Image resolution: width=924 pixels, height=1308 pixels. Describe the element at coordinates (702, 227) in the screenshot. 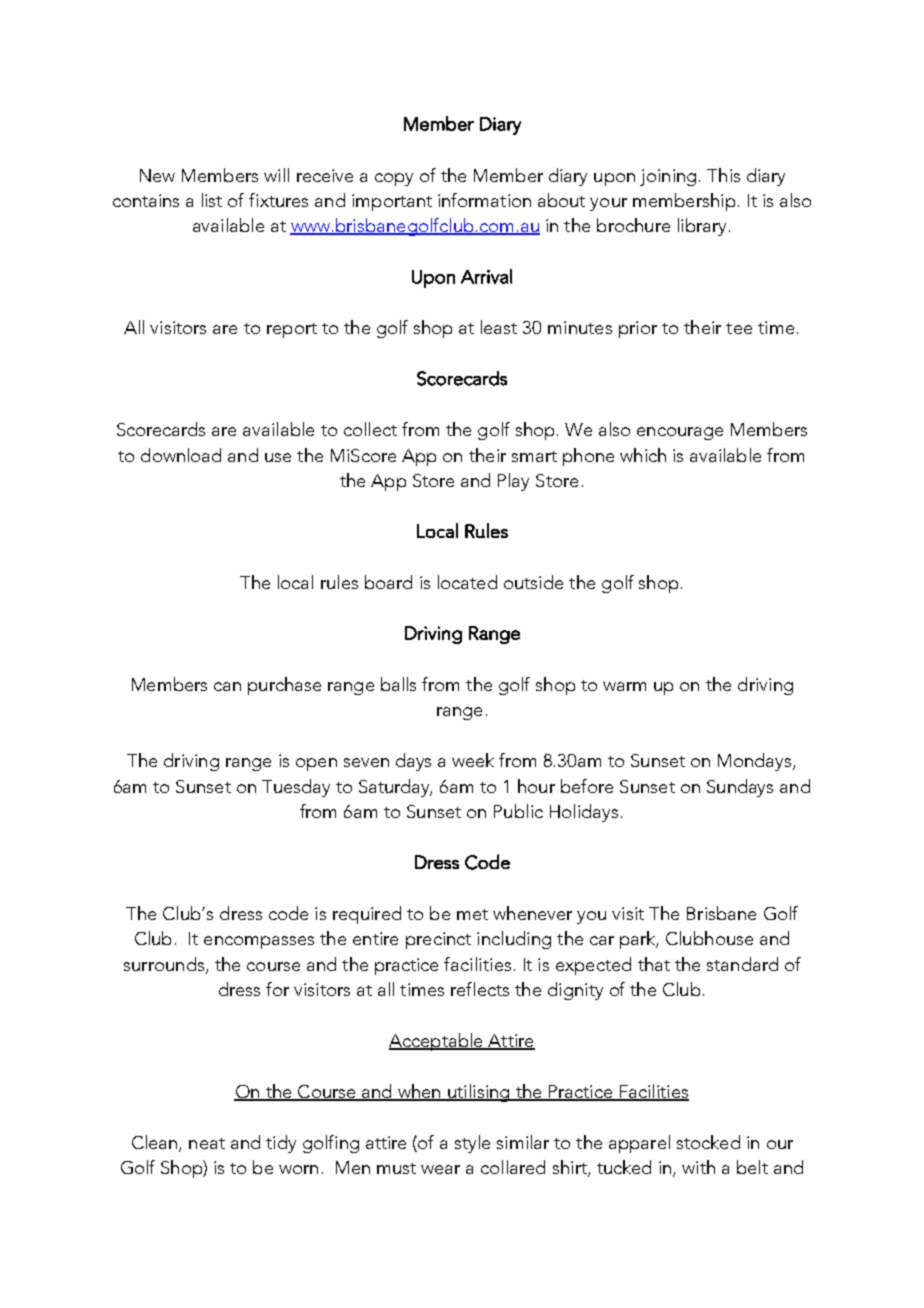

I see `library` at that location.
